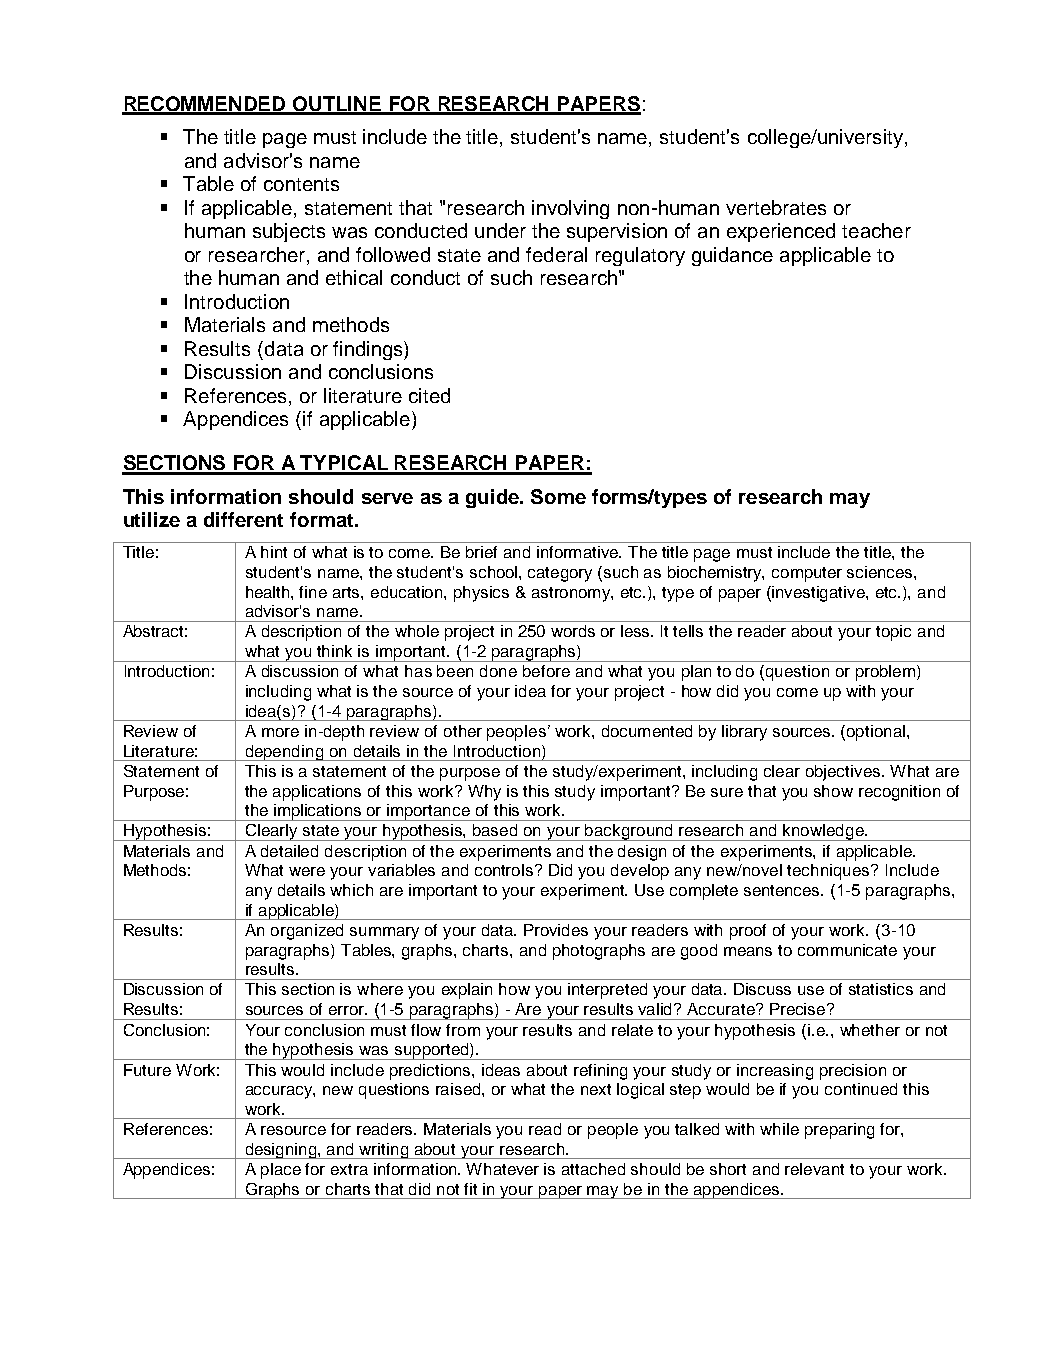 Image resolution: width=1041 pixels, height=1347 pixels. What do you see at coordinates (281, 1171) in the screenshot?
I see `place` at bounding box center [281, 1171].
